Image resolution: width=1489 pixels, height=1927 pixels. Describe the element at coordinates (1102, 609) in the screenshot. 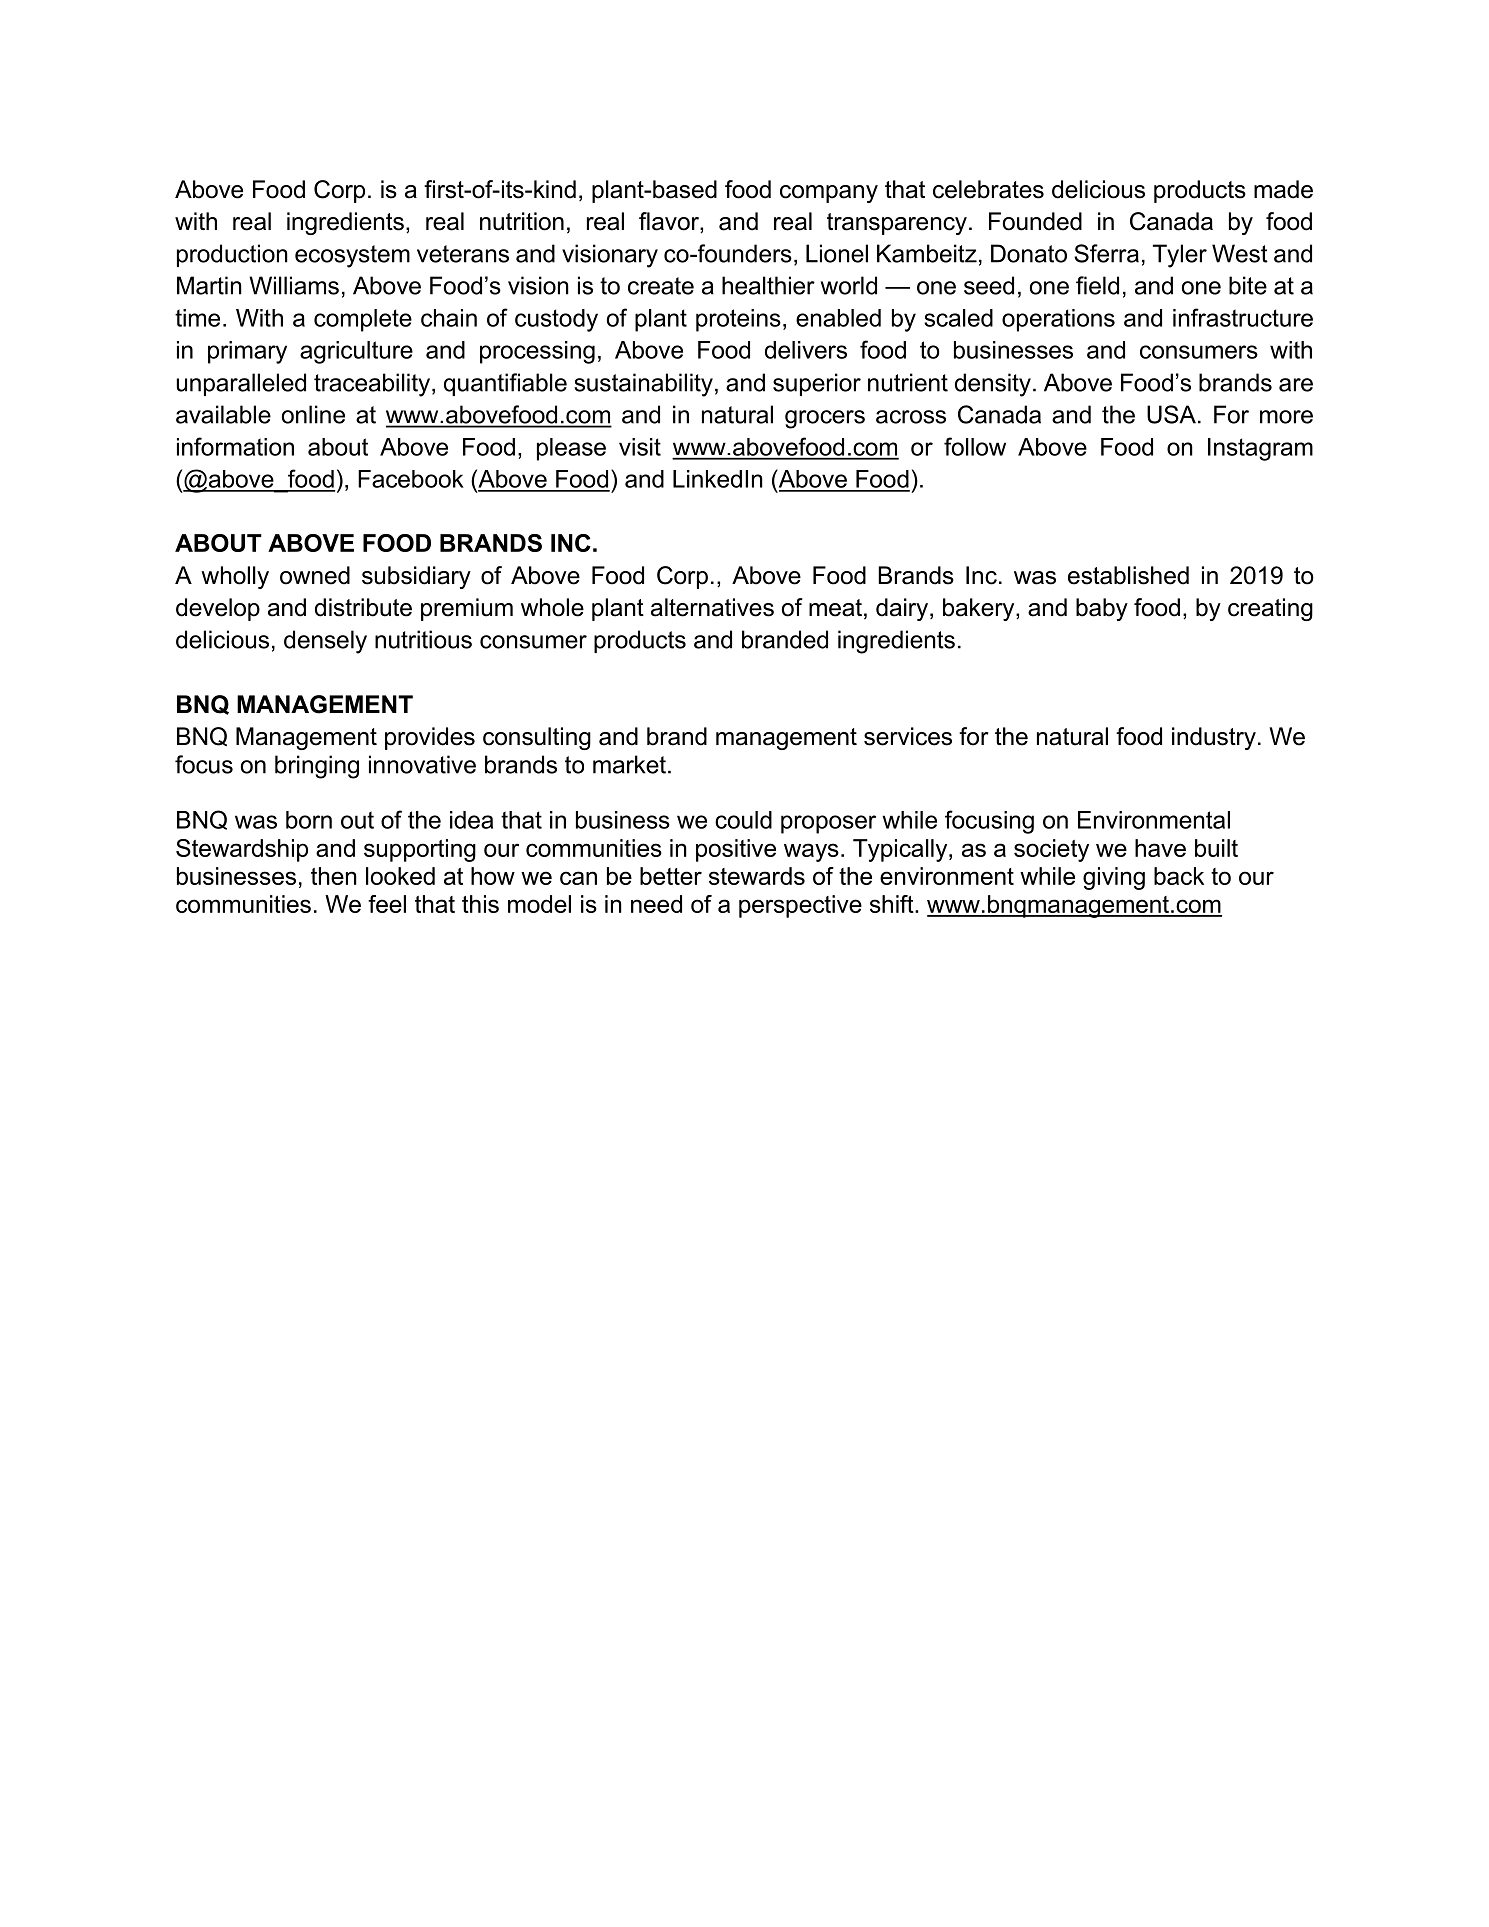

I see `baby` at that location.
